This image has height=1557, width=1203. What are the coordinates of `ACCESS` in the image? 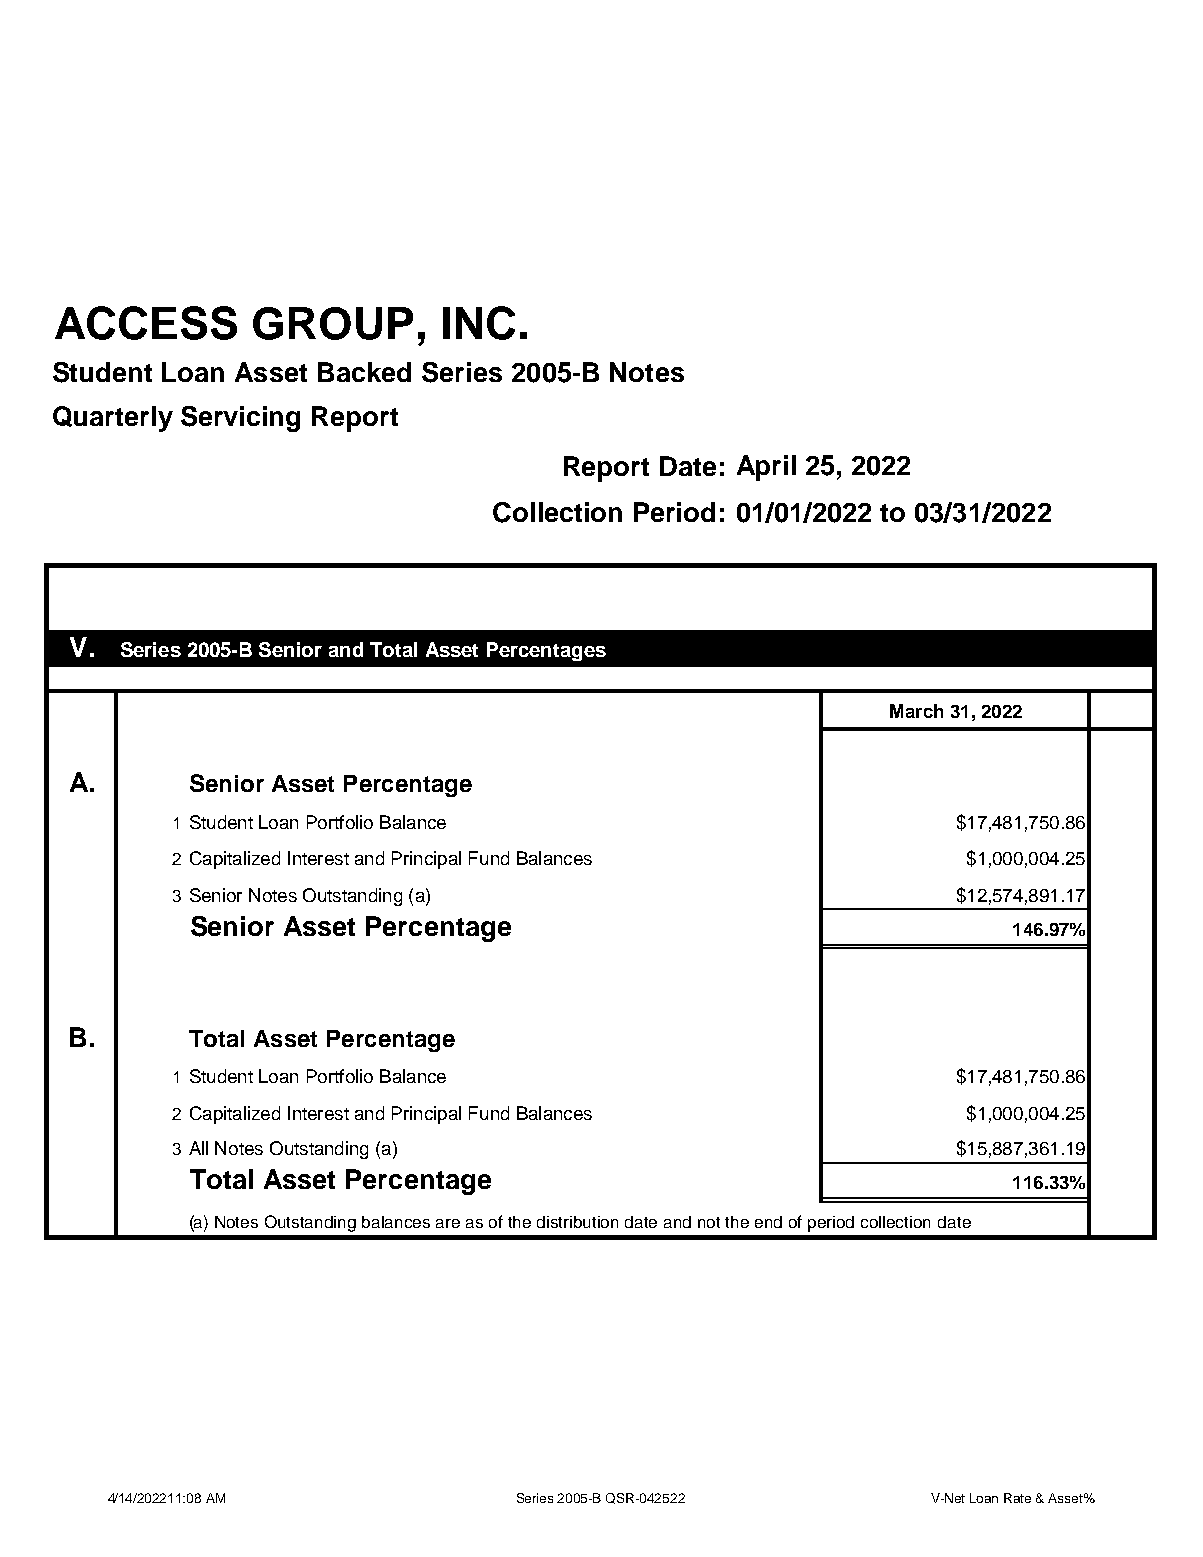 It's located at (146, 323).
